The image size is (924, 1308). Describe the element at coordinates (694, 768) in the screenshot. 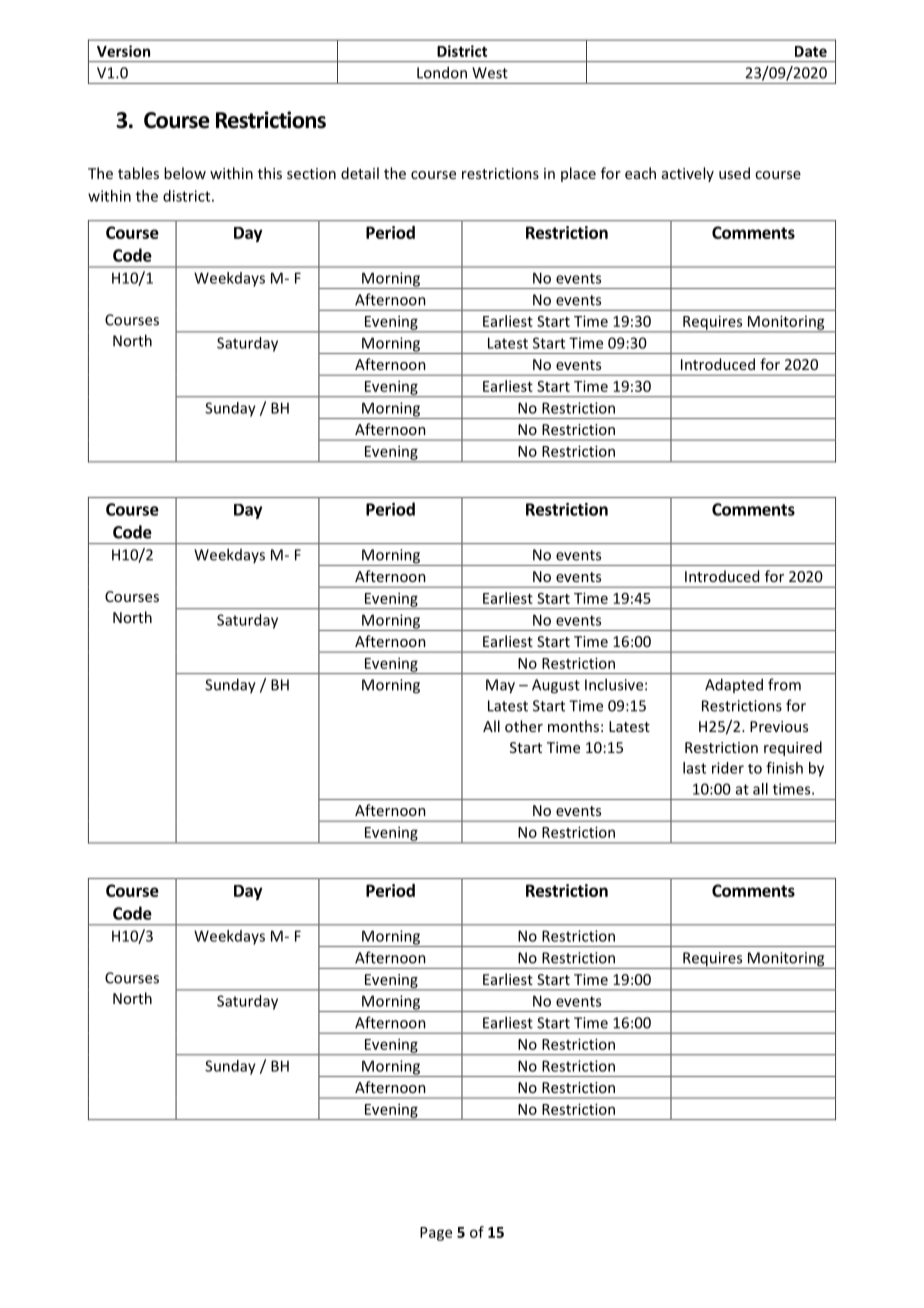

I see `last` at that location.
